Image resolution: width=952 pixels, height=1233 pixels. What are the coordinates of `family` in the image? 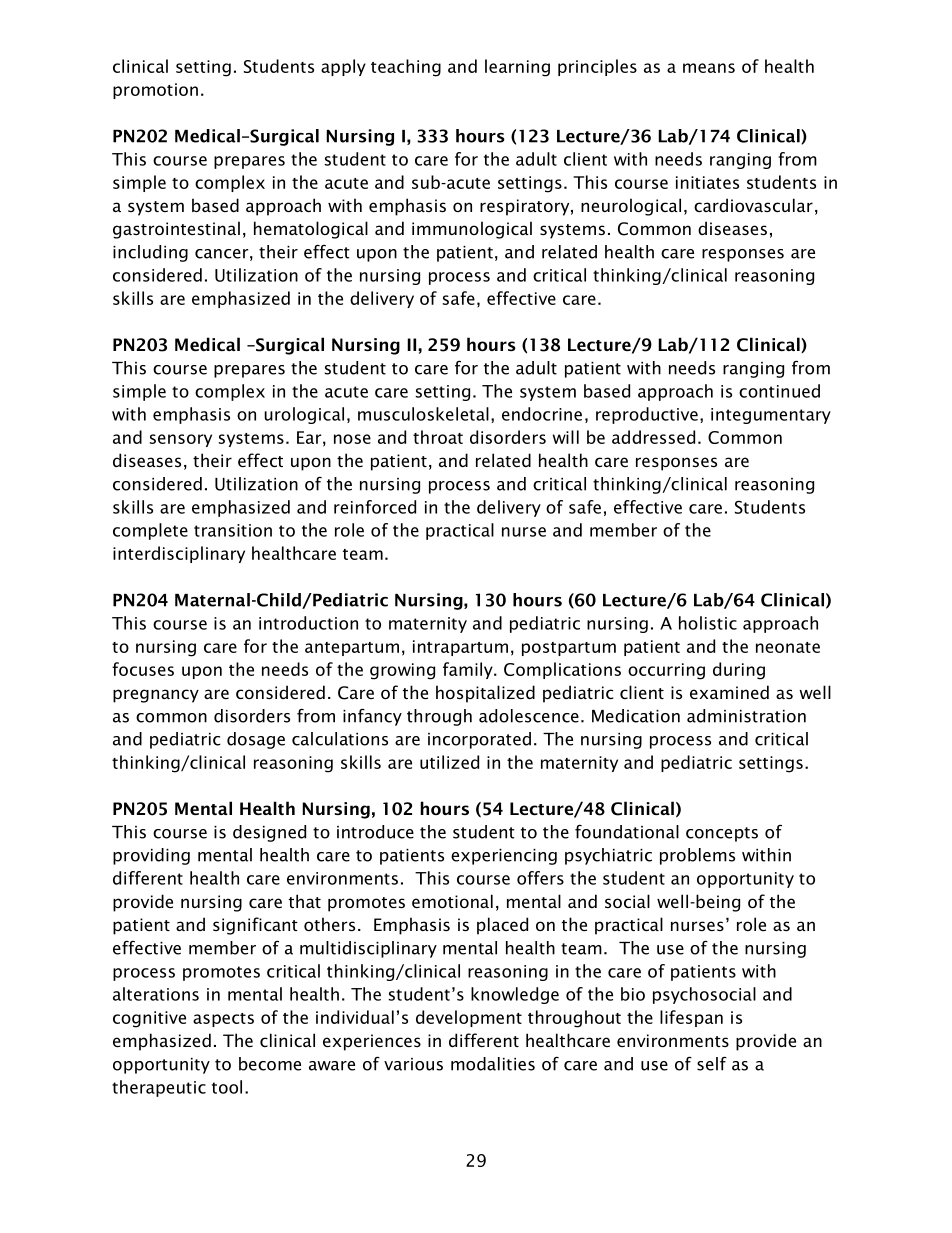 It's located at (469, 670).
